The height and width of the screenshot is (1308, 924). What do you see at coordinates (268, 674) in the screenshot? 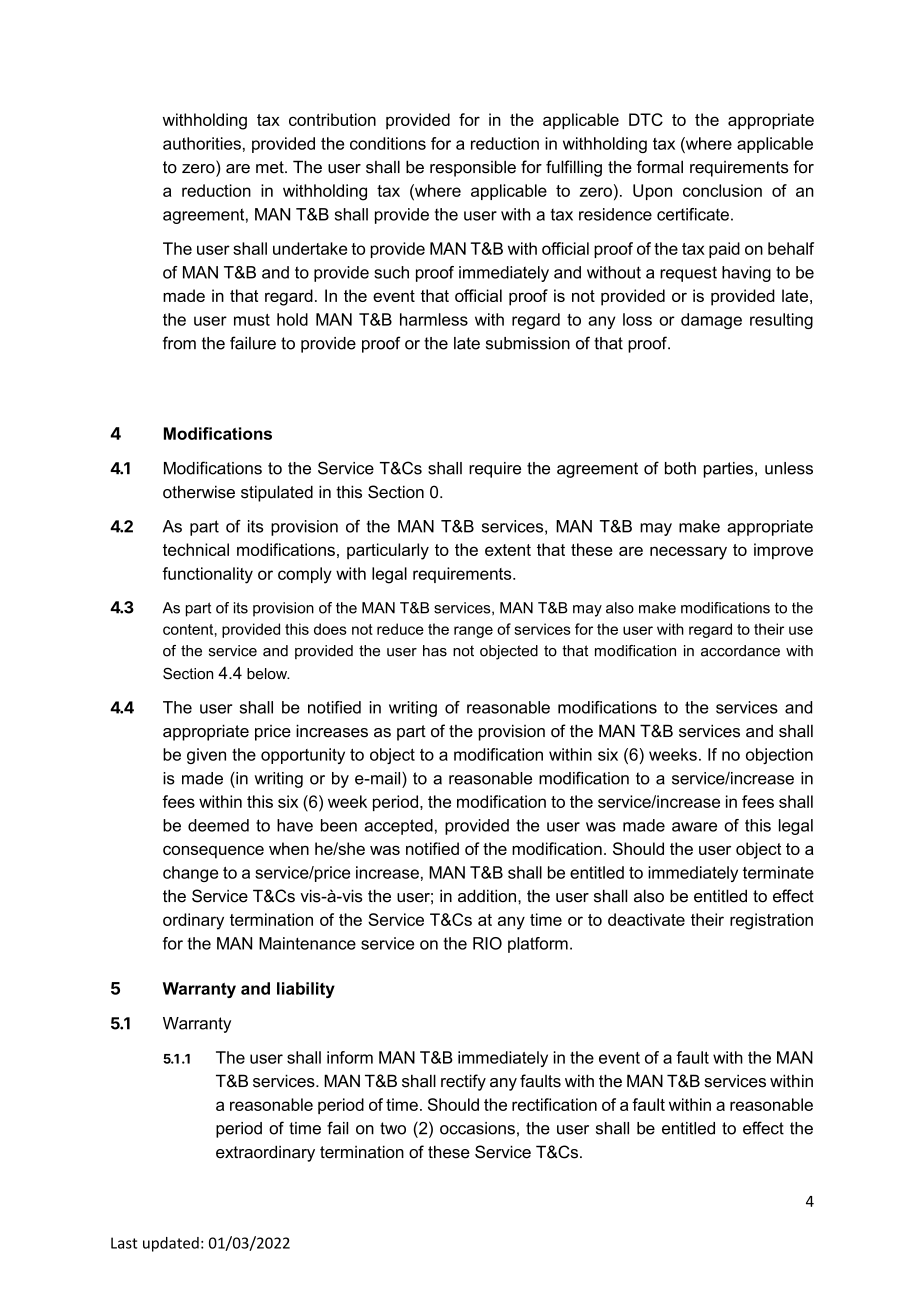
I see `below` at bounding box center [268, 674].
